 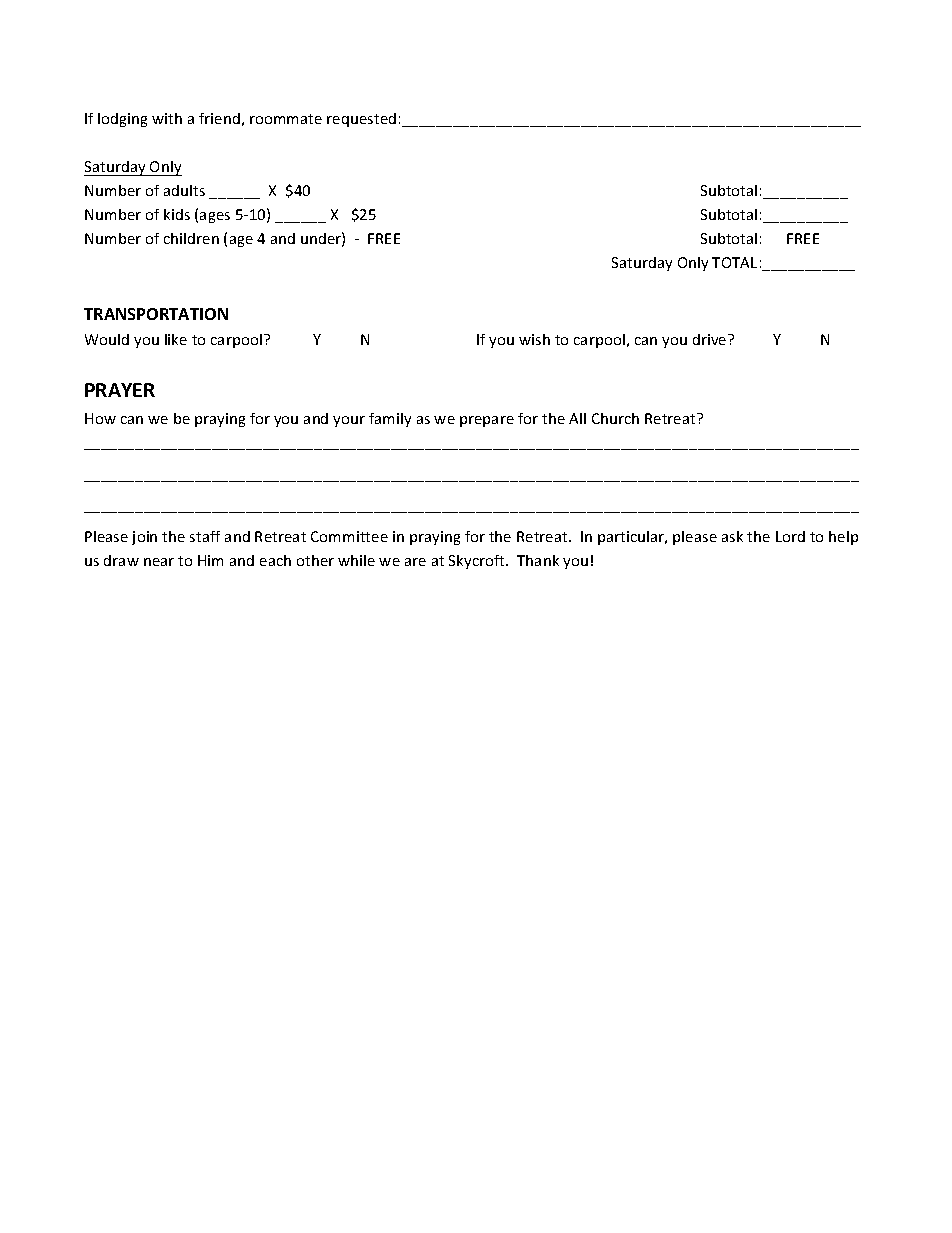 I want to click on staff, so click(x=205, y=536).
